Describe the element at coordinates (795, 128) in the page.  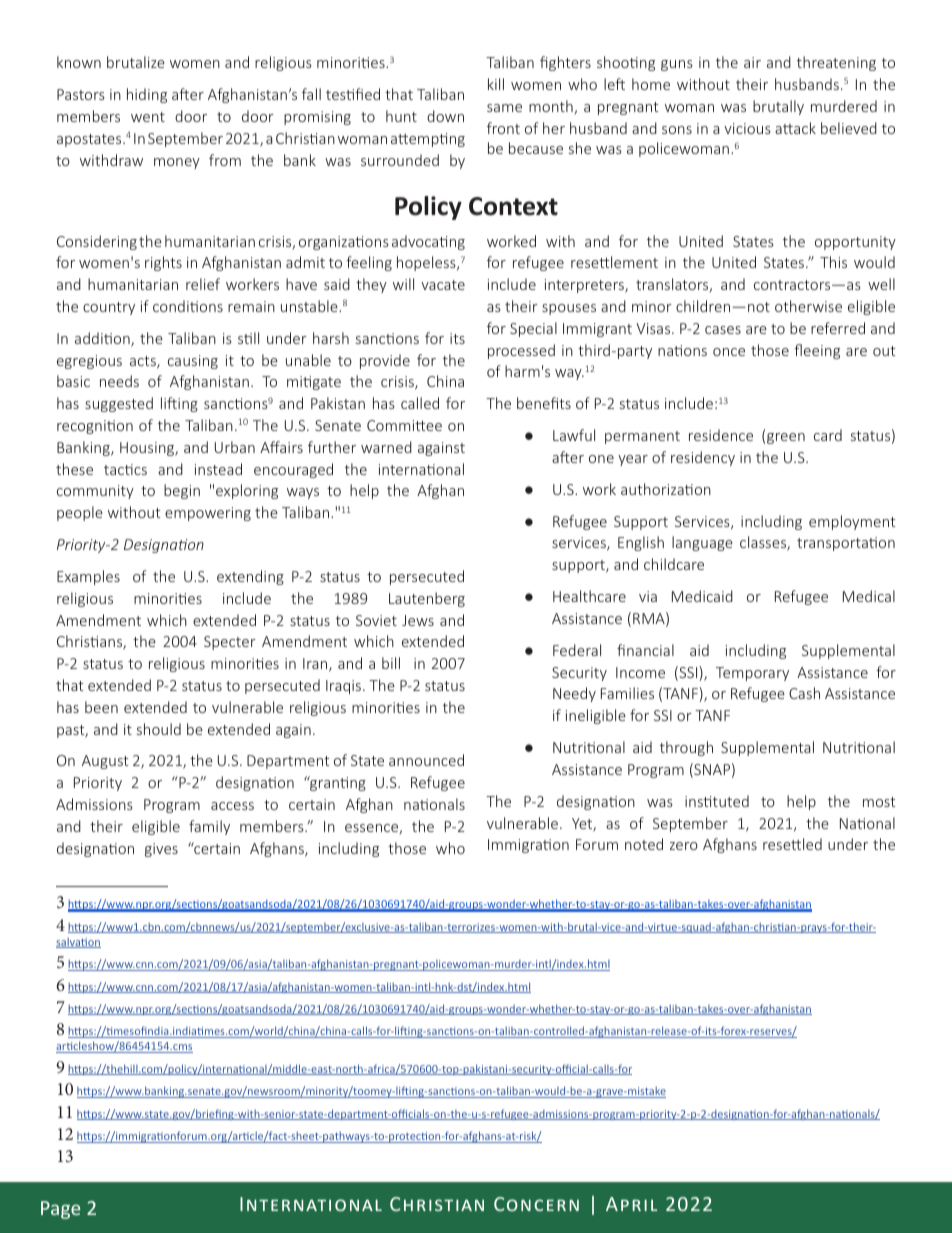
I see `attack` at that location.
